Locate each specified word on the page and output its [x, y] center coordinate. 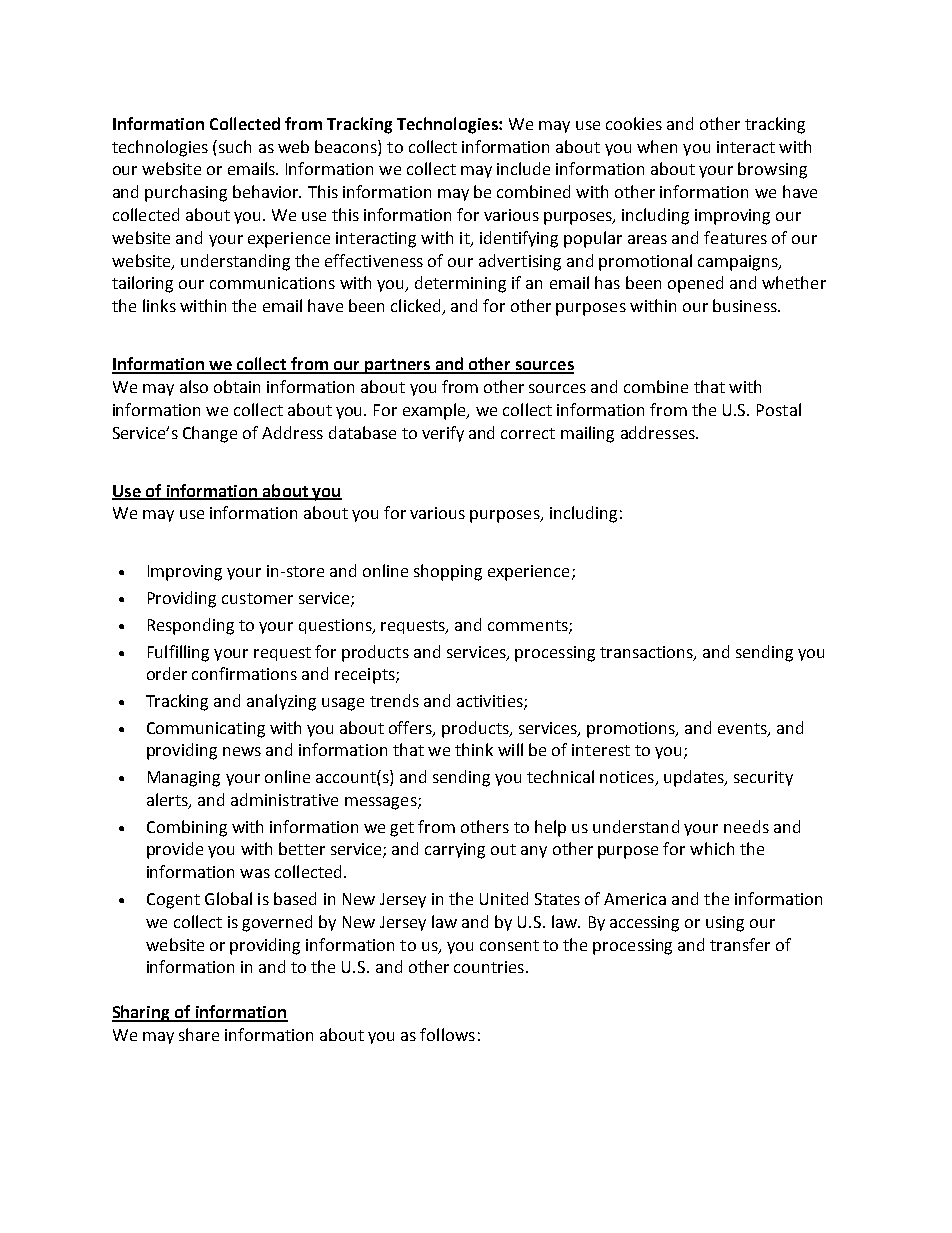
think [474, 749]
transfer [740, 944]
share [199, 1034]
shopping [448, 572]
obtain [237, 386]
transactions [647, 653]
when [657, 146]
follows [447, 1034]
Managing [184, 779]
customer [257, 598]
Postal [779, 409]
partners [397, 366]
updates [695, 778]
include [523, 168]
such [235, 146]
